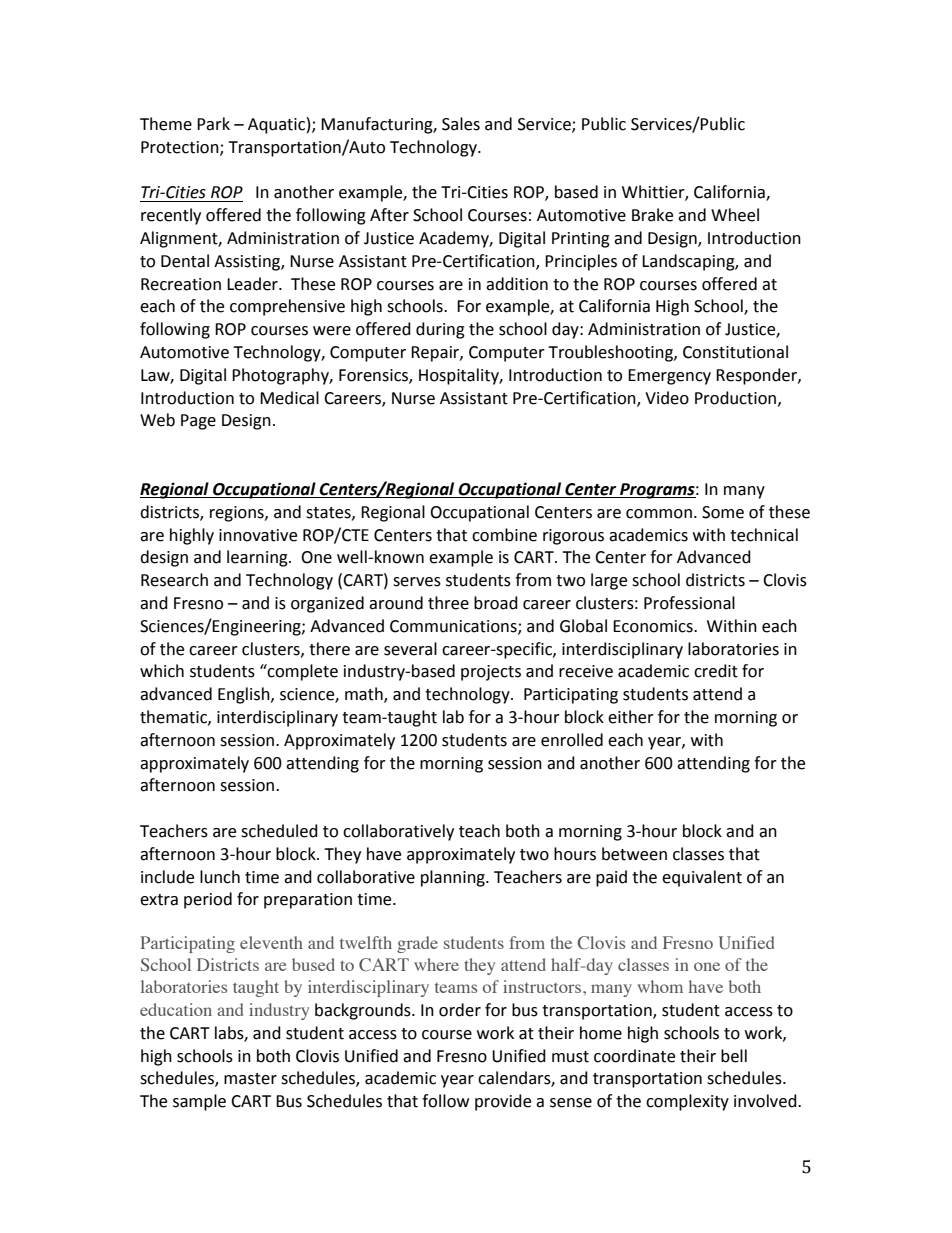 The image size is (952, 1233). What do you see at coordinates (417, 944) in the page?
I see `grade` at bounding box center [417, 944].
